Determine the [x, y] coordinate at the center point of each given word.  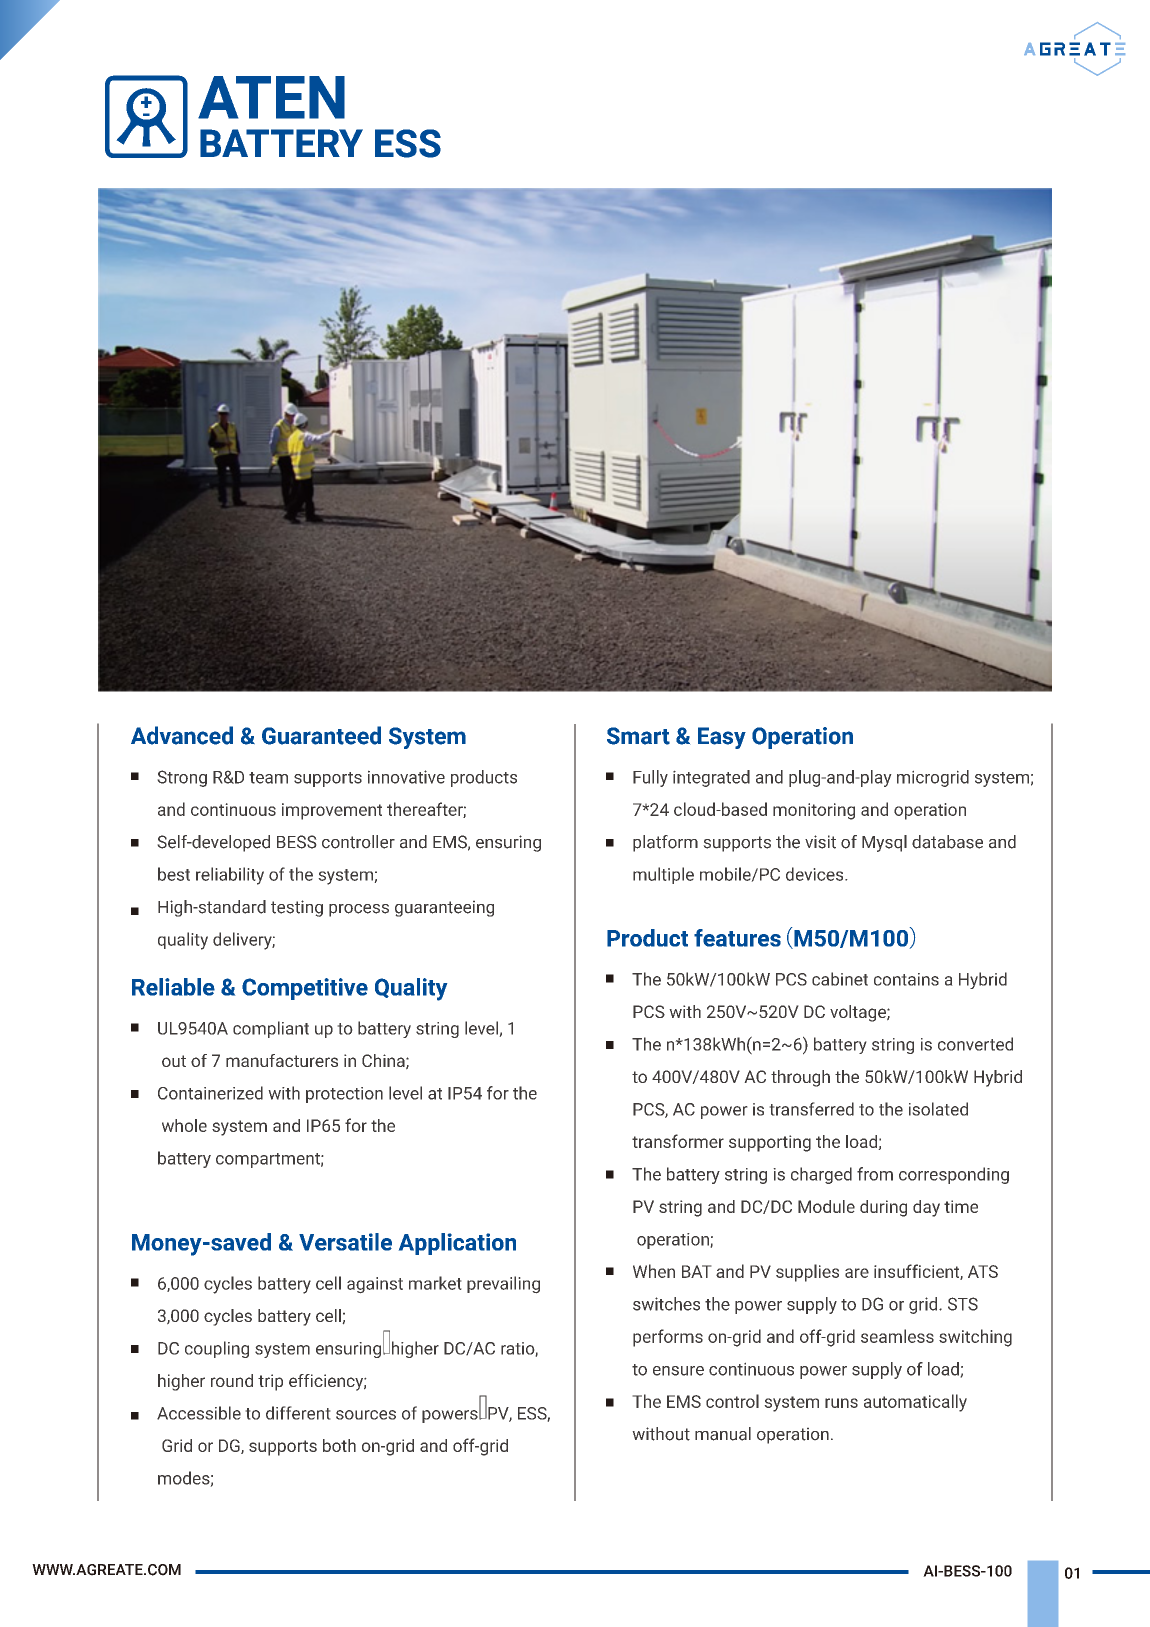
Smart [638, 736]
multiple [663, 875]
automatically [915, 1403]
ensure [678, 1371]
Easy [722, 738]
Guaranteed [321, 735]
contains [906, 979]
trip [270, 1382]
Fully [650, 778]
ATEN [271, 97]
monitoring [814, 811]
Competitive [305, 989]
